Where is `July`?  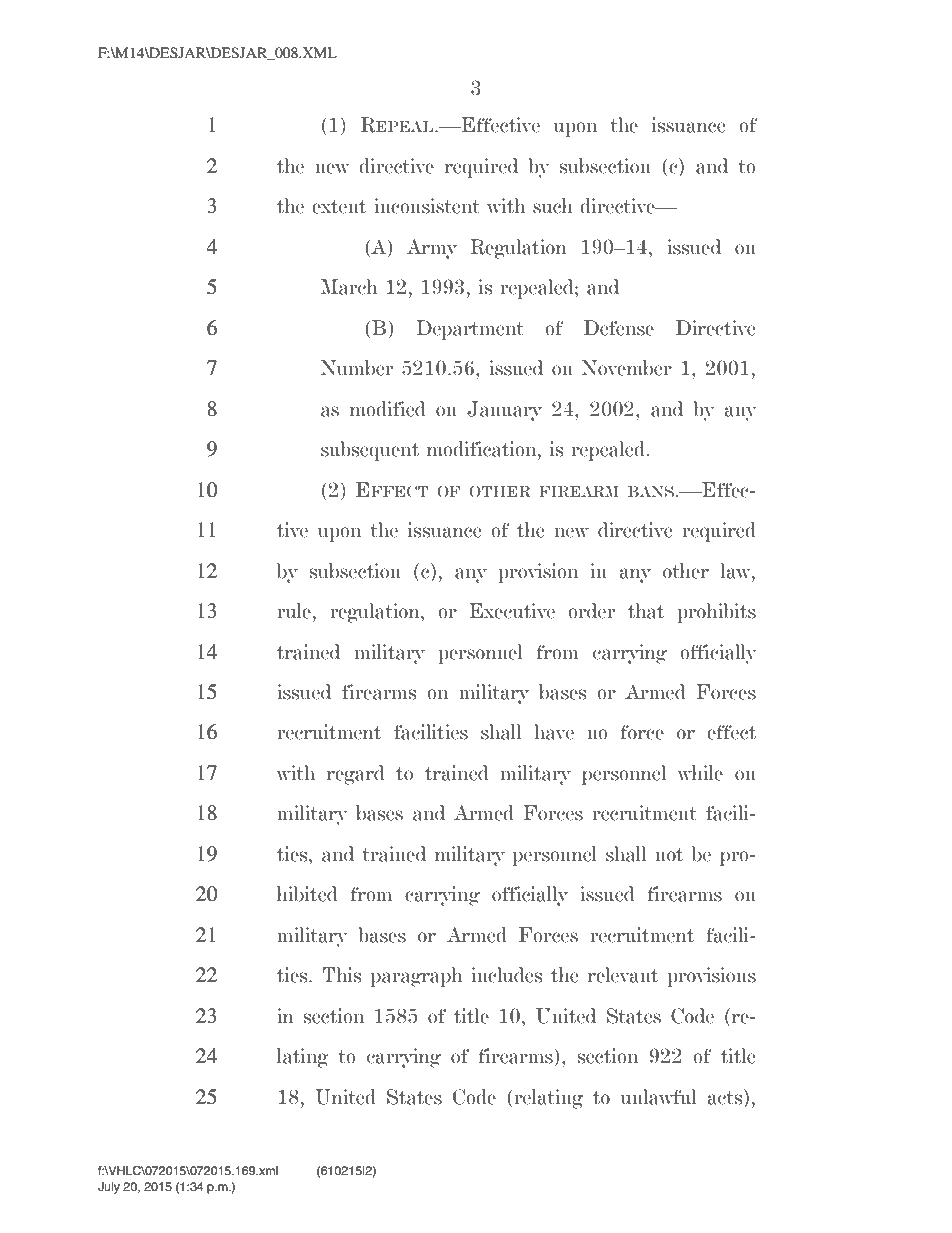 July is located at coordinates (109, 1188).
